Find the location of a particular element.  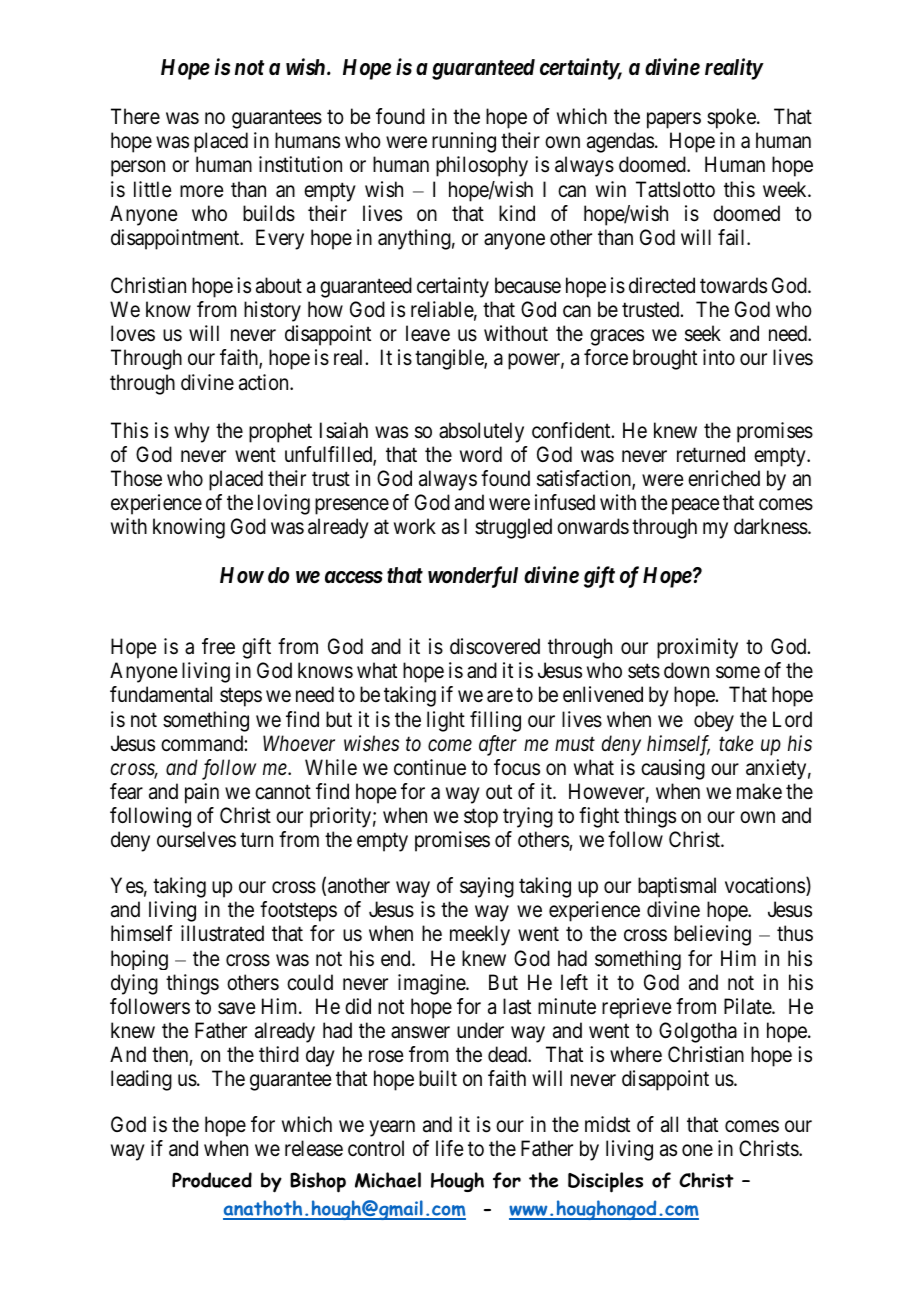

discovered is located at coordinates (495, 646).
